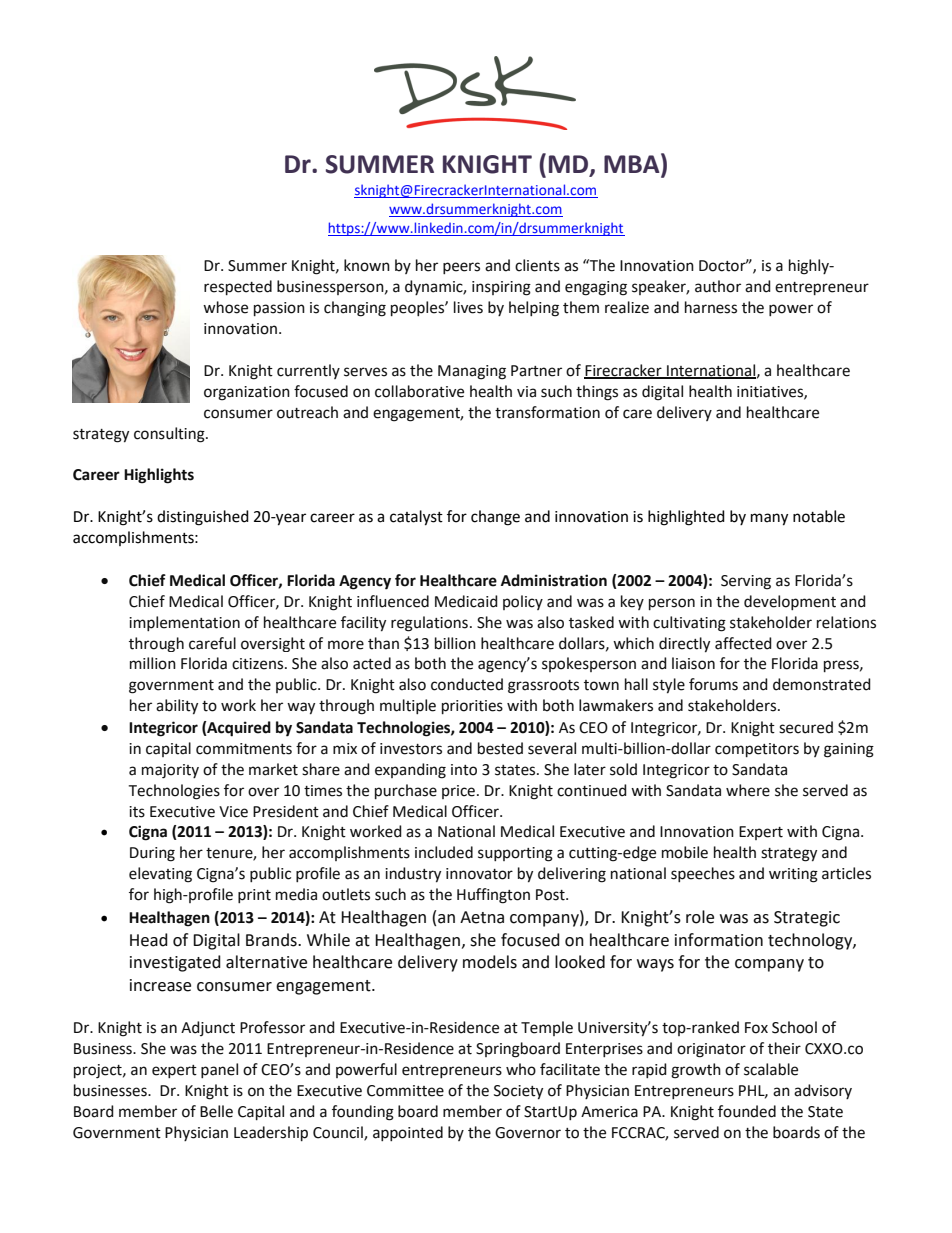 Image resolution: width=952 pixels, height=1233 pixels. I want to click on Belle, so click(216, 1111).
